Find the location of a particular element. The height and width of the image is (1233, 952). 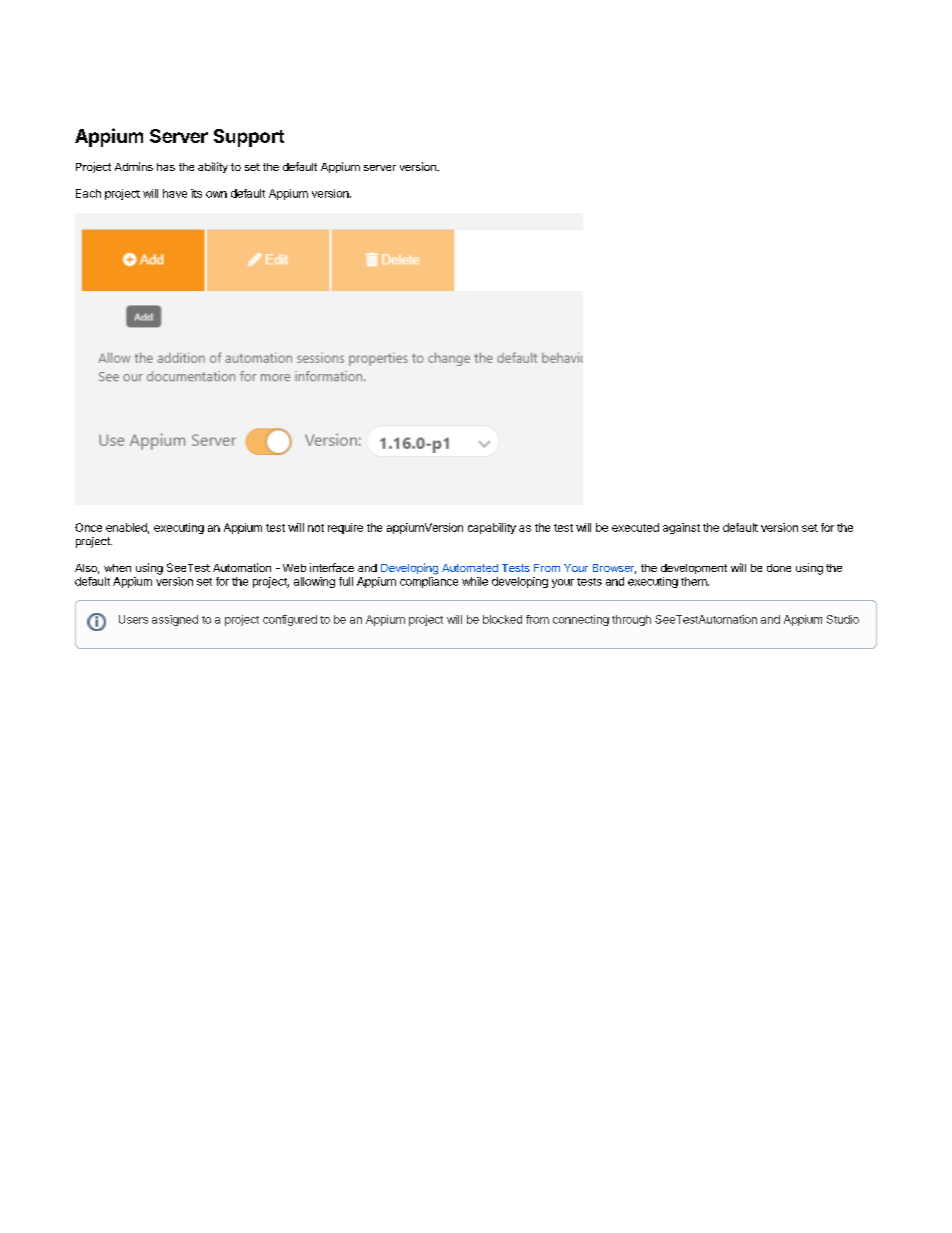

against is located at coordinates (681, 528).
